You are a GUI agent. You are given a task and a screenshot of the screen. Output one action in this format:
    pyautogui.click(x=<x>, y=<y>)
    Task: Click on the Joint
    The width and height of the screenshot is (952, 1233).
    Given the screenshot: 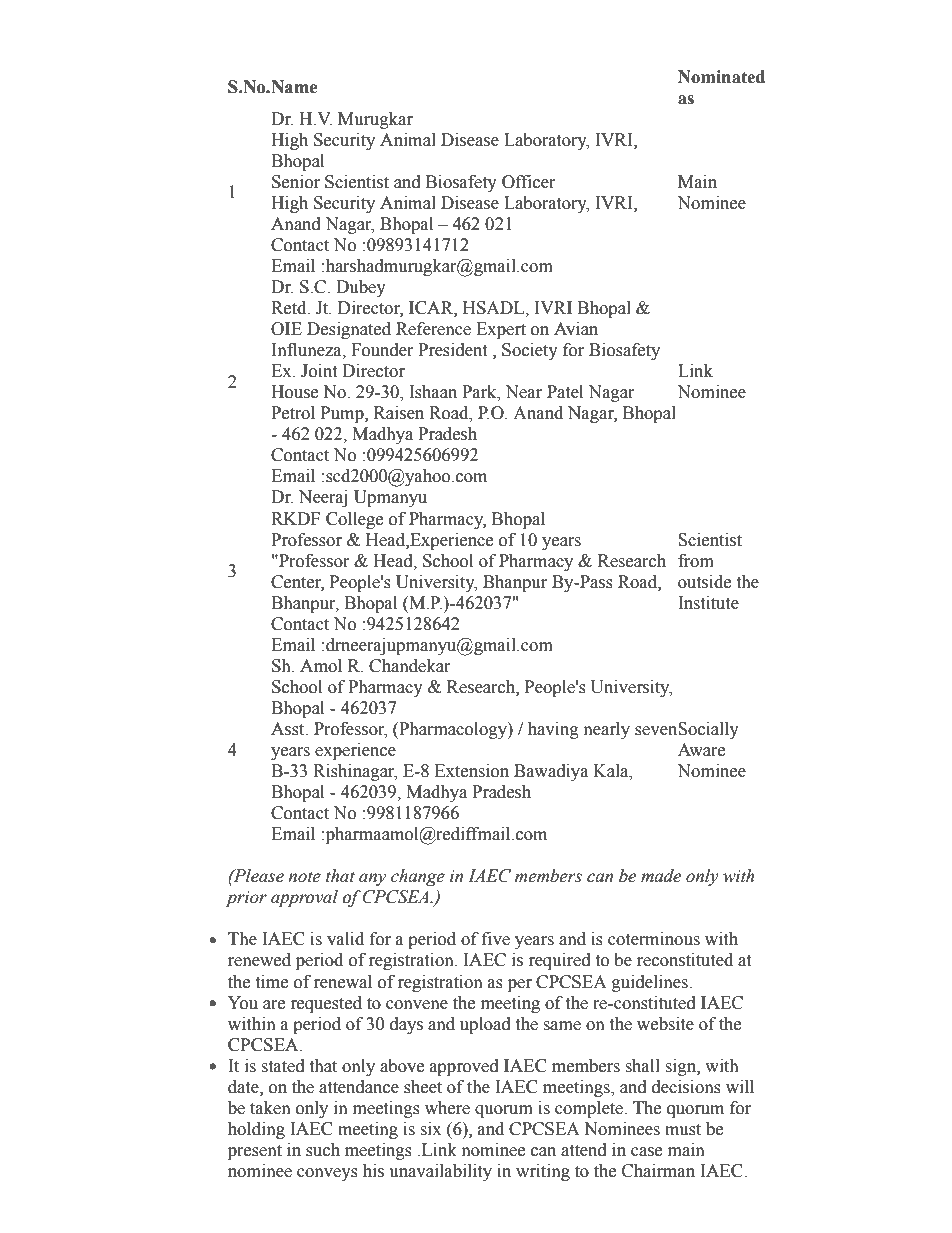 What is the action you would take?
    pyautogui.click(x=319, y=371)
